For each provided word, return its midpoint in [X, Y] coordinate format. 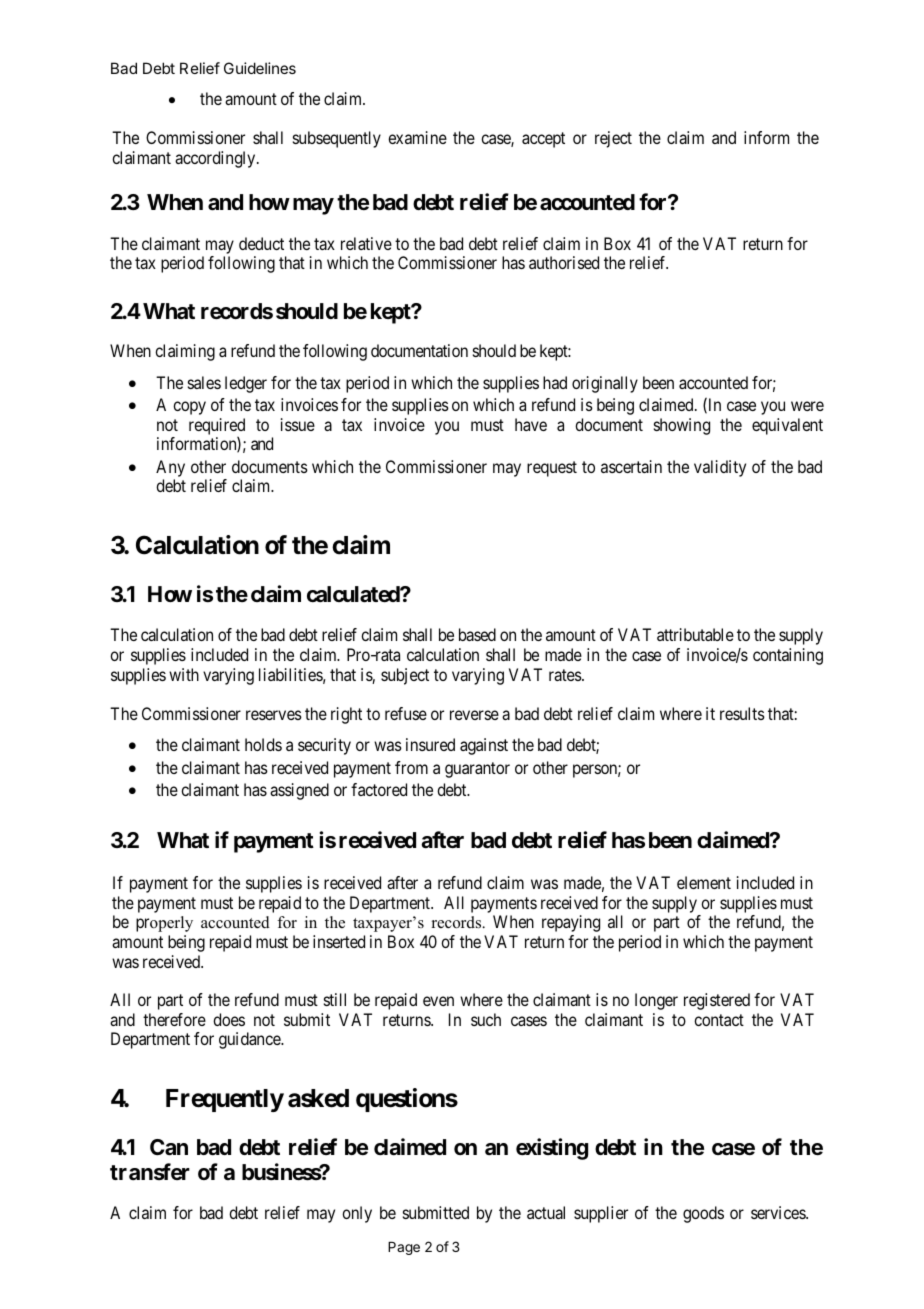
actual [546, 1212]
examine [417, 137]
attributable [695, 634]
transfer [150, 1172]
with [184, 674]
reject [613, 139]
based [477, 634]
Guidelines [260, 68]
